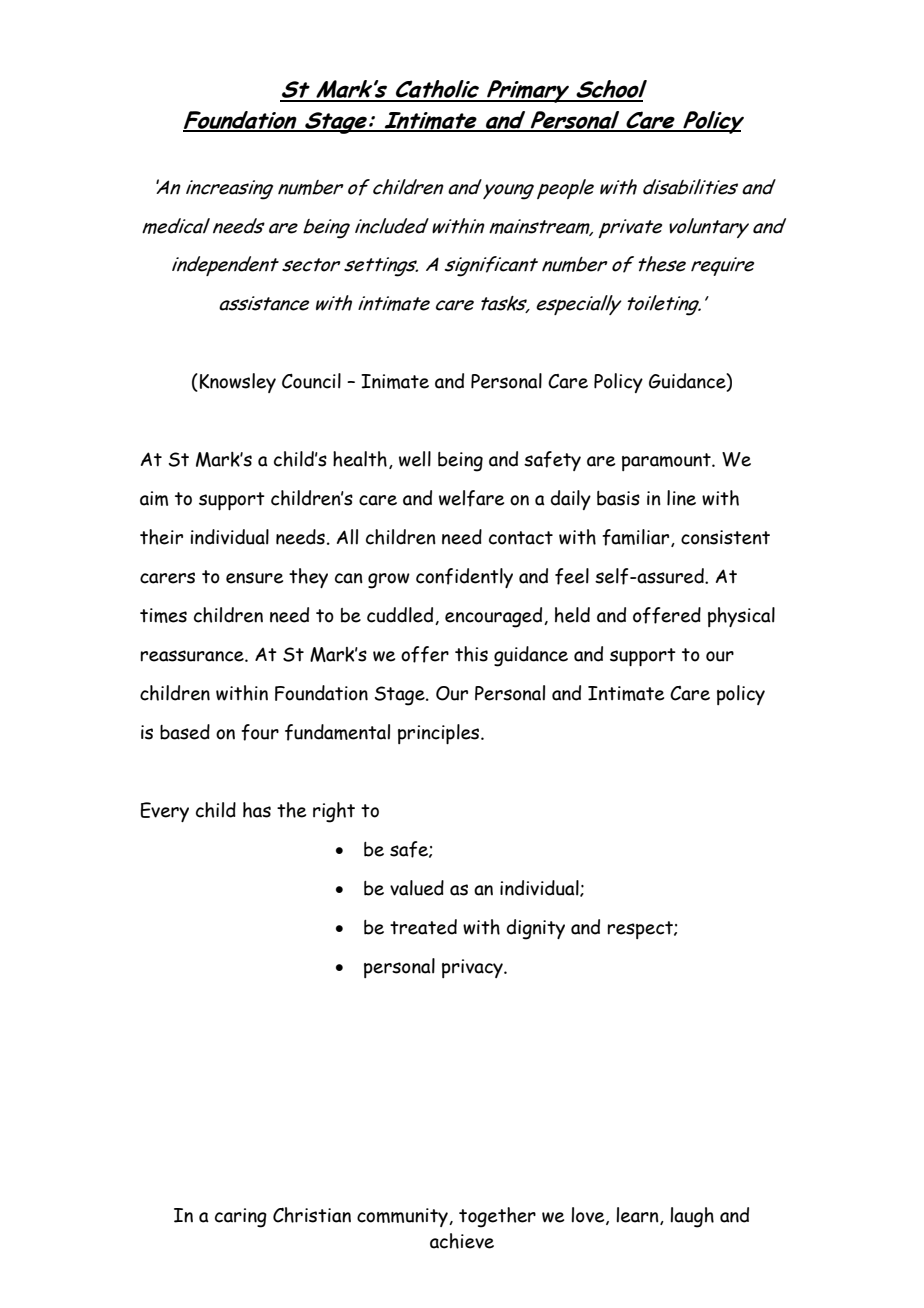 The image size is (924, 1308). Describe the element at coordinates (311, 381) in the screenshot. I see `Council` at that location.
